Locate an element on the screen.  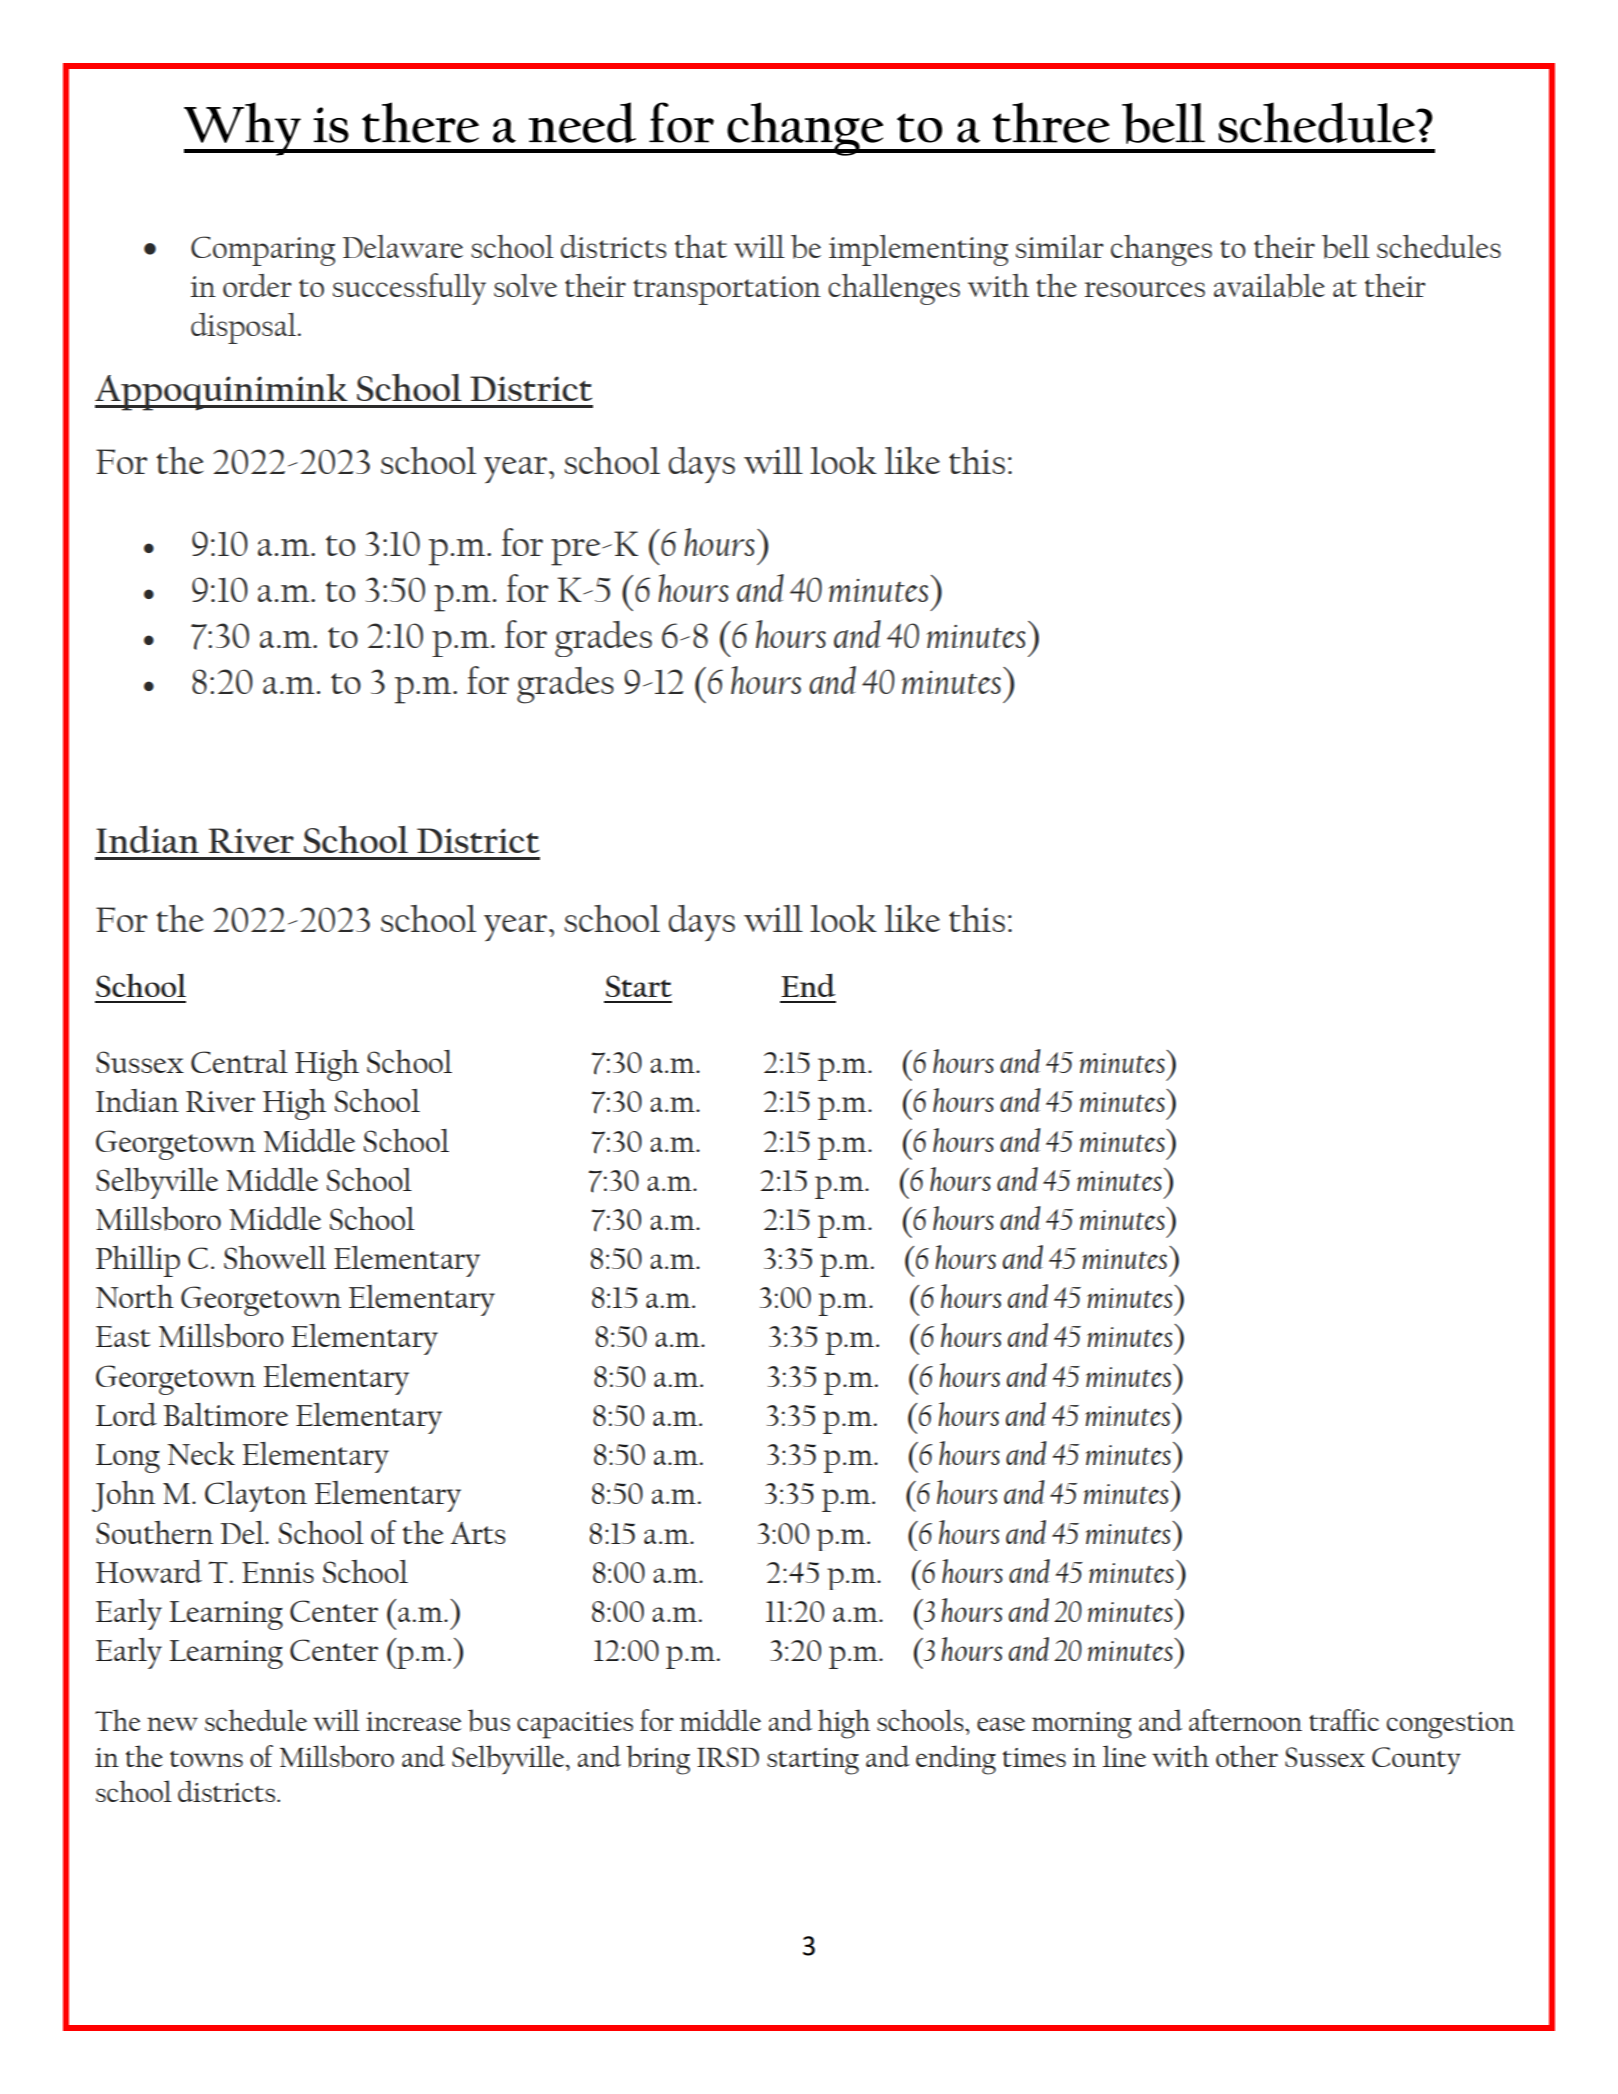
afternoon is located at coordinates (1245, 1720).
